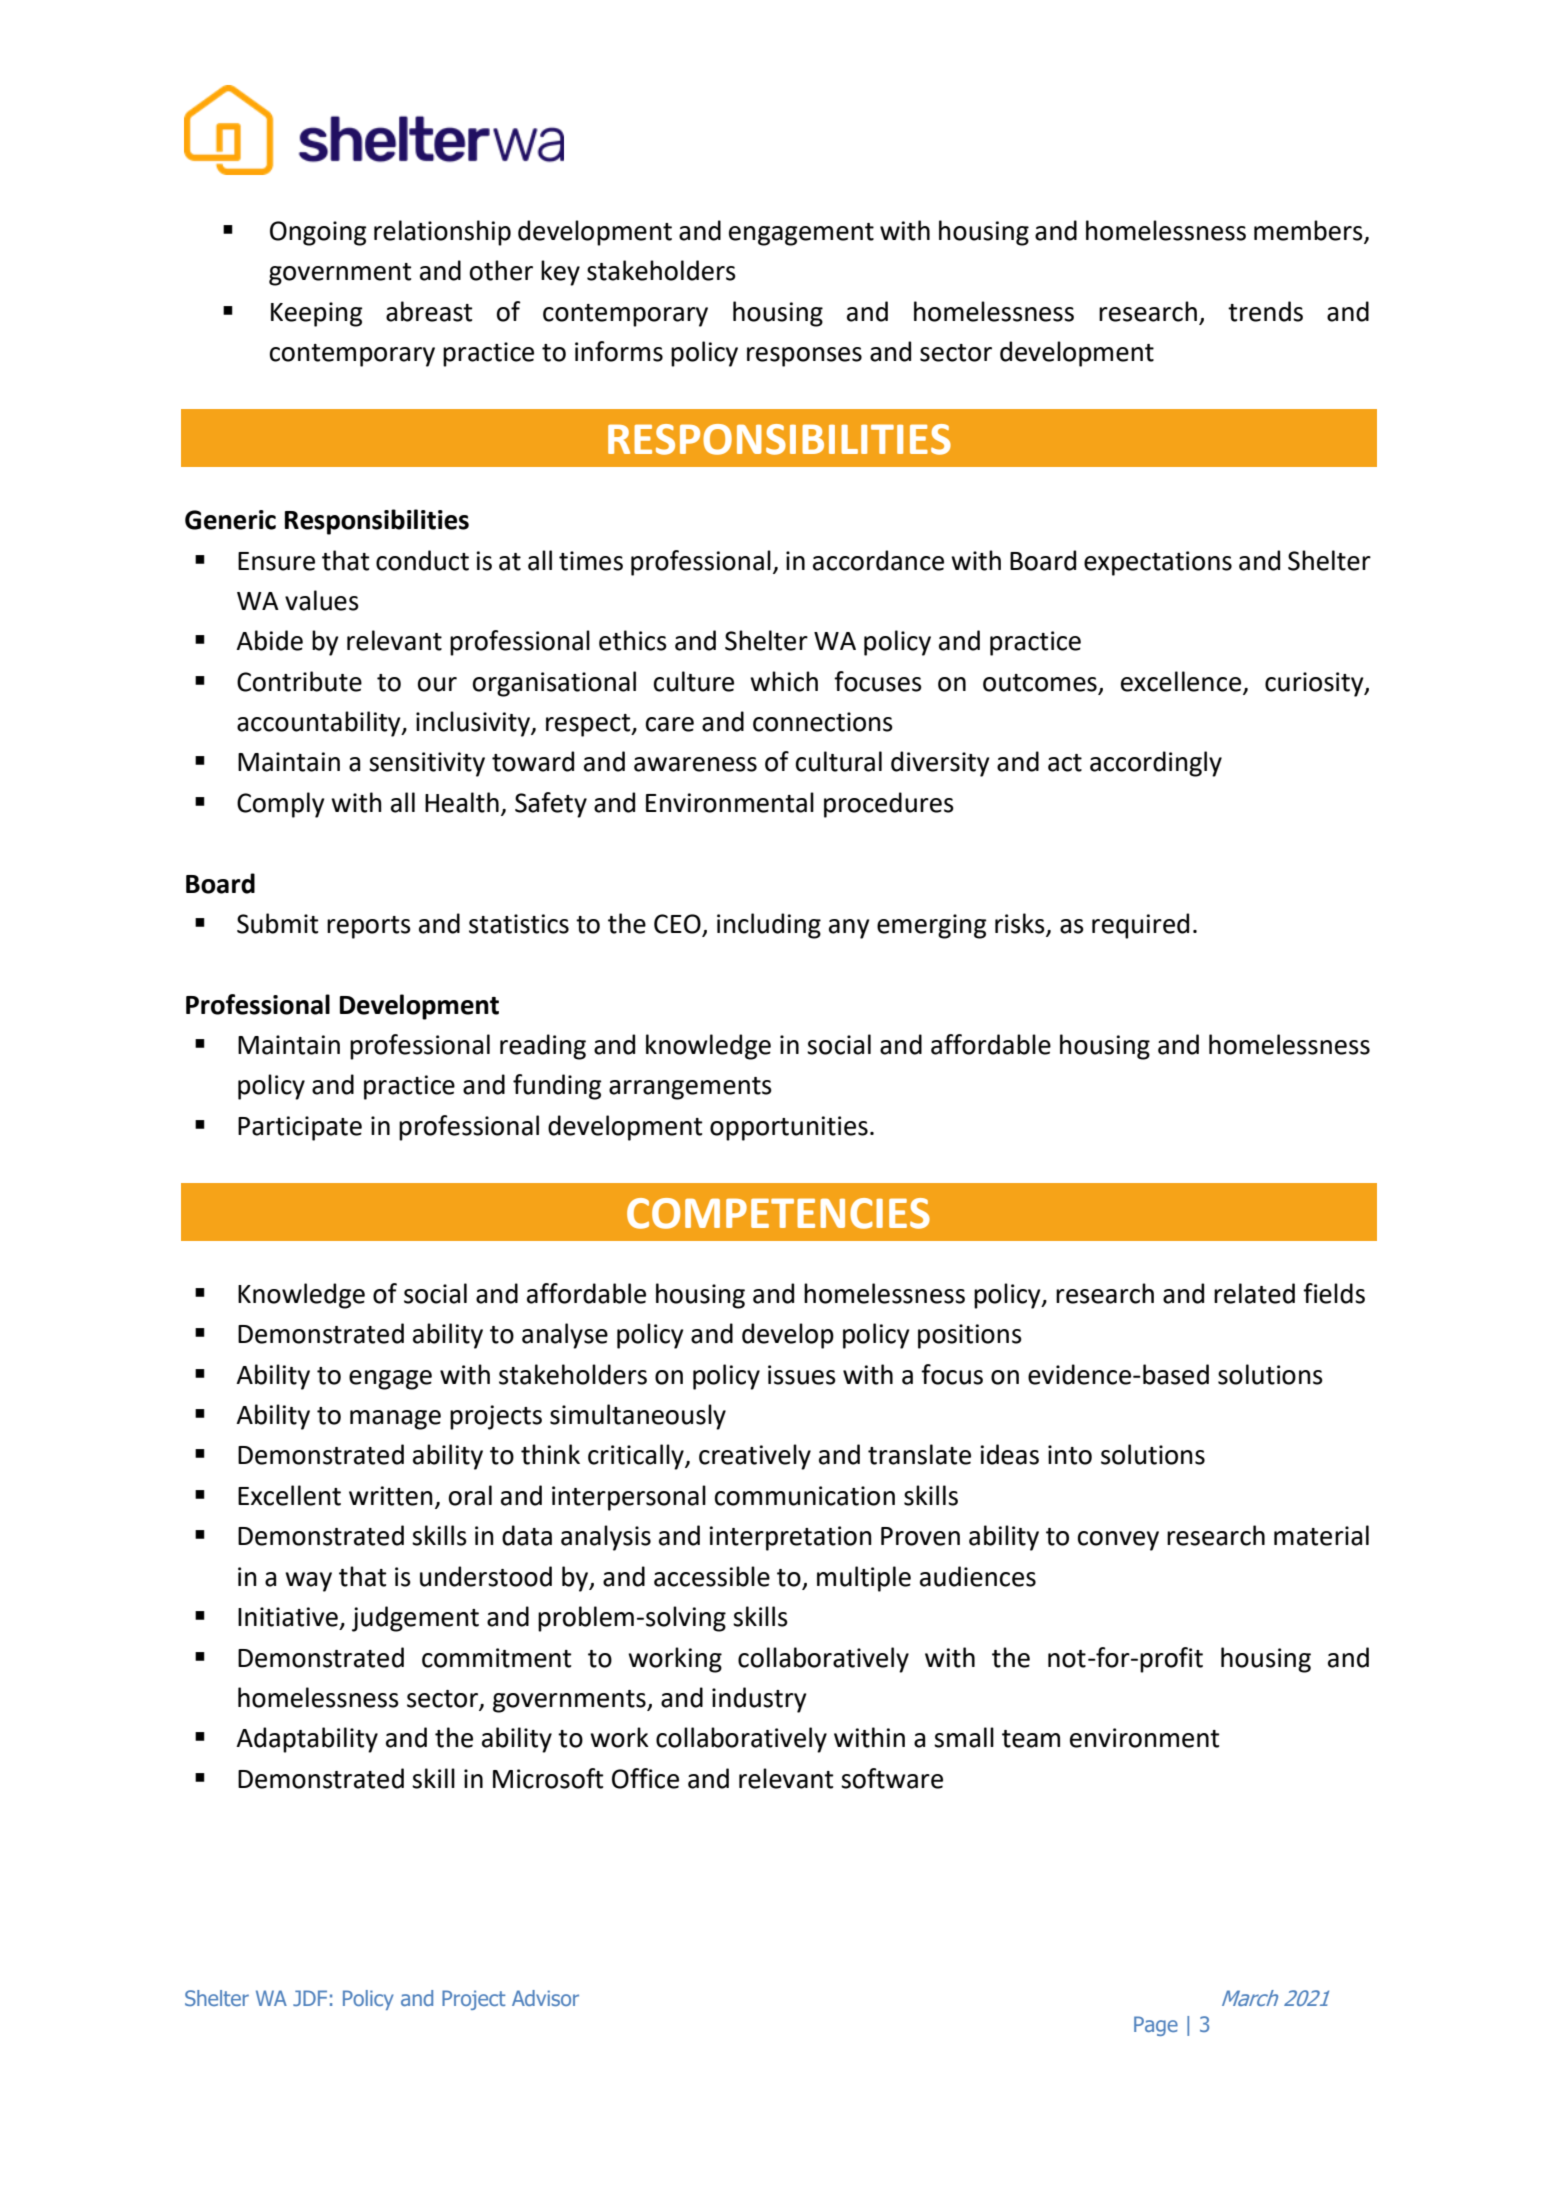  What do you see at coordinates (395, 1420) in the screenshot?
I see `manage` at bounding box center [395, 1420].
